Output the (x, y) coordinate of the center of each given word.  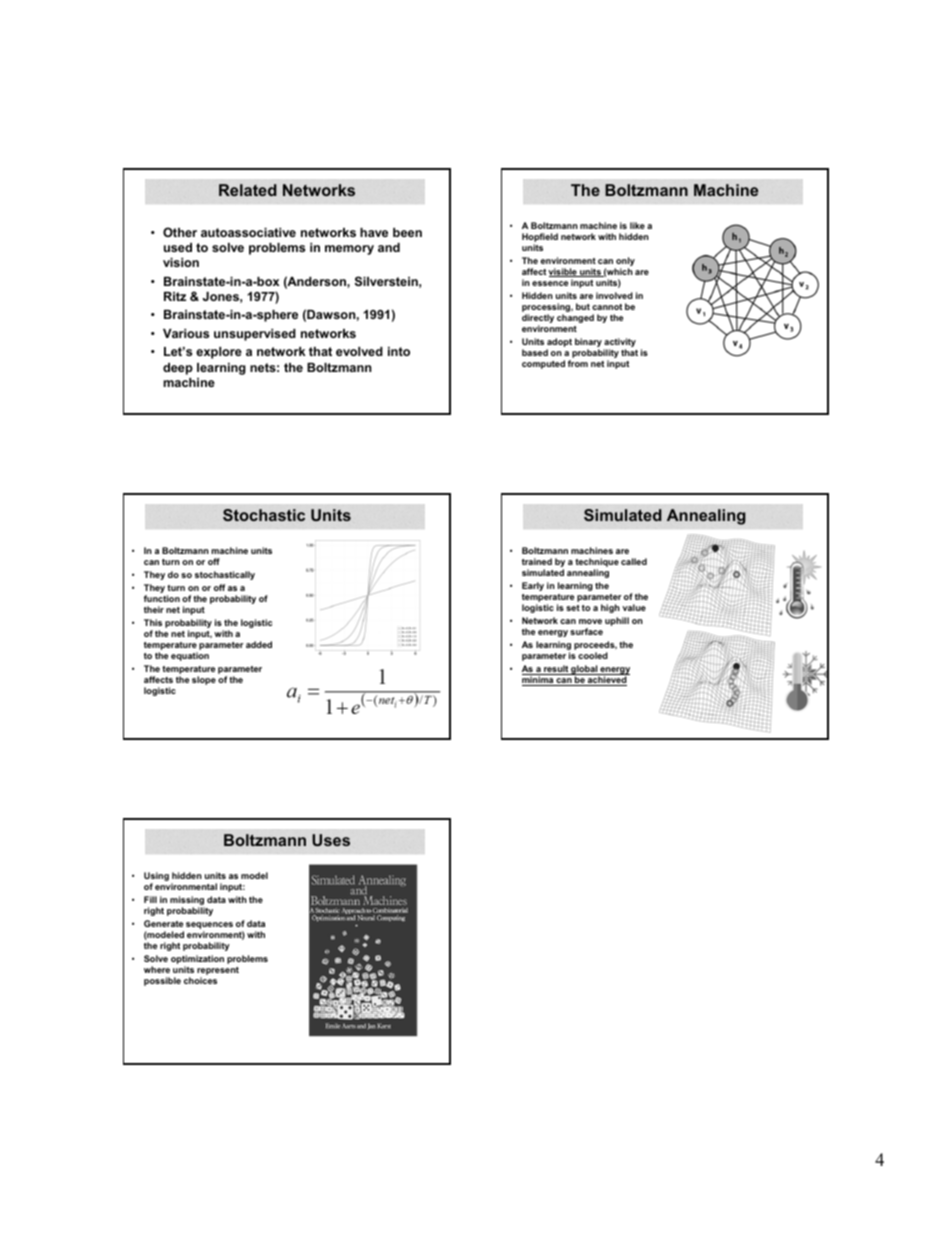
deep (178, 369)
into (399, 351)
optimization (197, 961)
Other (180, 232)
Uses (331, 840)
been (407, 232)
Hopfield (540, 239)
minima (539, 681)
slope (204, 680)
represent (218, 972)
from (578, 363)
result (556, 670)
